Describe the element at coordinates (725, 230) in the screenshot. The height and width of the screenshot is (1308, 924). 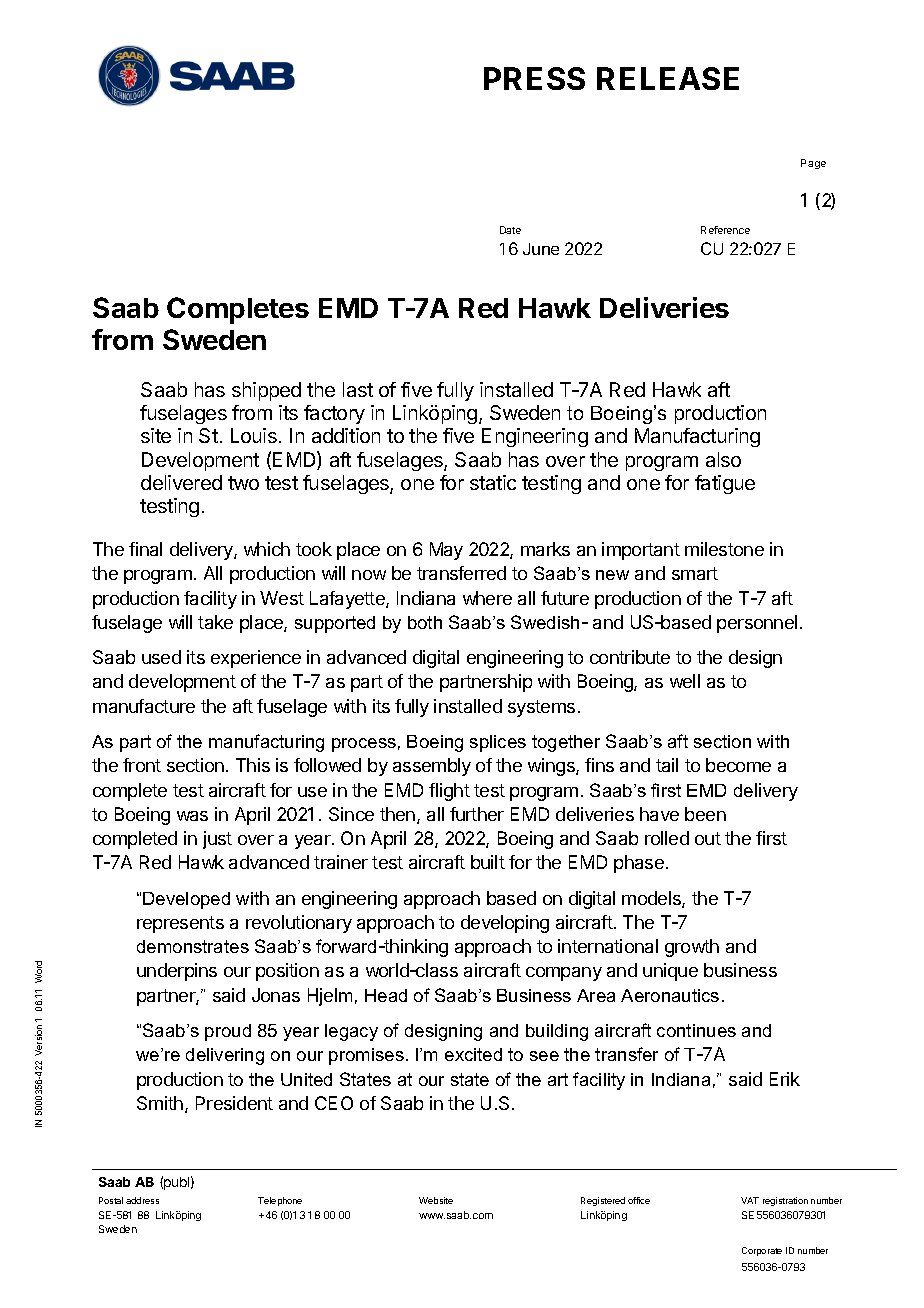
I see `Reference` at that location.
